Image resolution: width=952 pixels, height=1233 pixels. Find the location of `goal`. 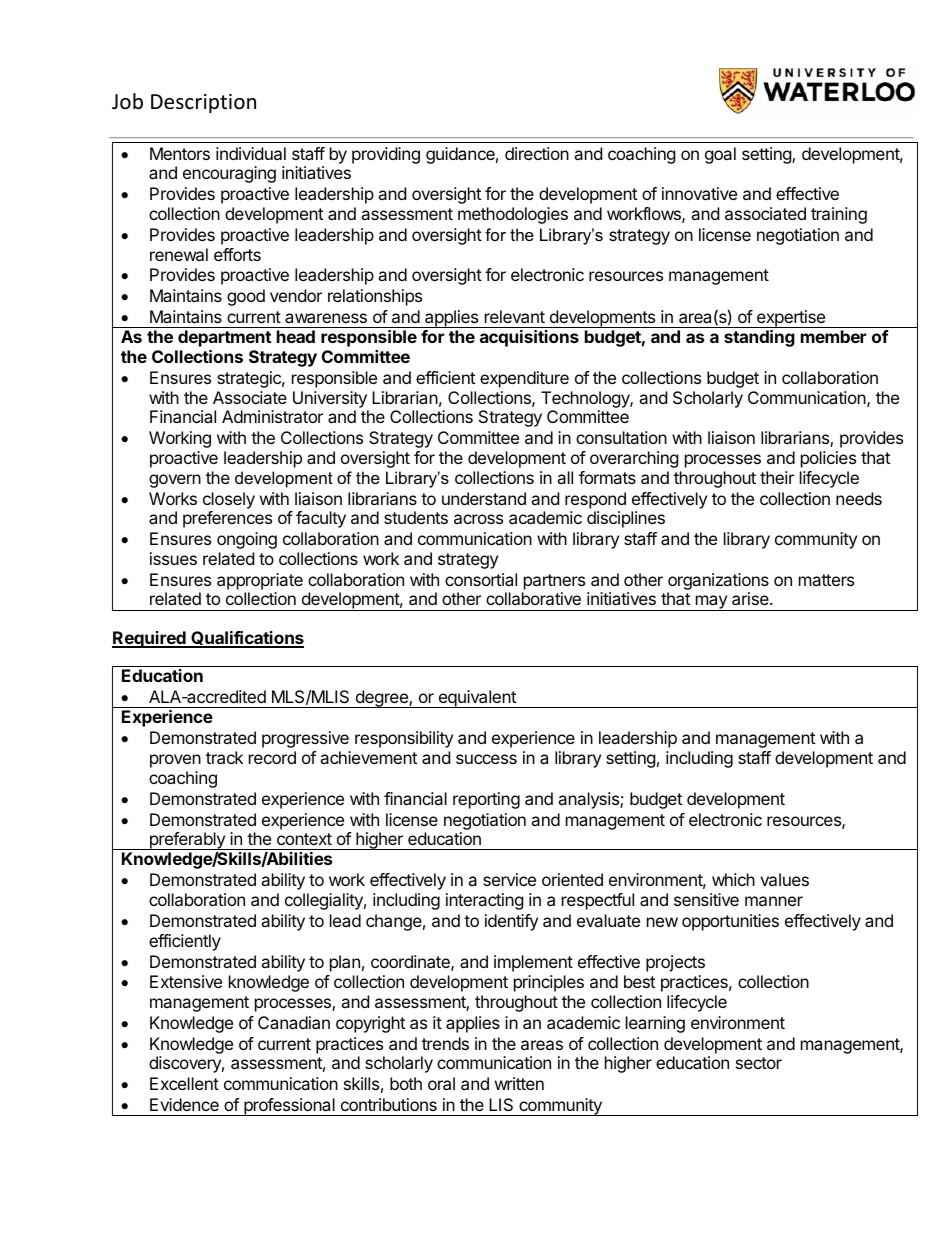

goal is located at coordinates (720, 155).
